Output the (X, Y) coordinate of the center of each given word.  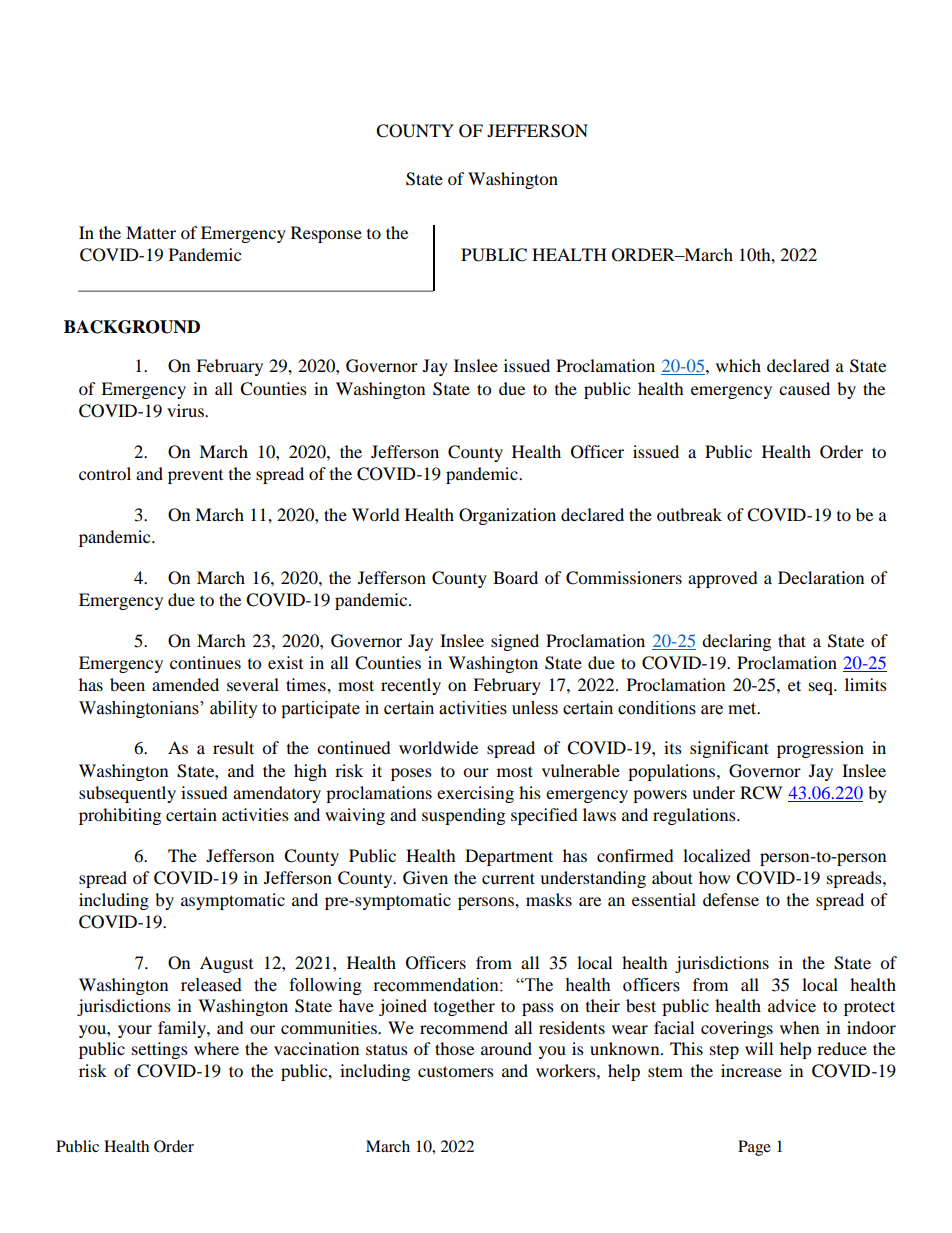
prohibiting (120, 816)
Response (326, 234)
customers (456, 1071)
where (216, 1048)
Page (754, 1148)
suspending (463, 816)
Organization (507, 516)
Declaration (821, 577)
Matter (151, 232)
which (738, 365)
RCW (761, 793)
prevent (195, 477)
